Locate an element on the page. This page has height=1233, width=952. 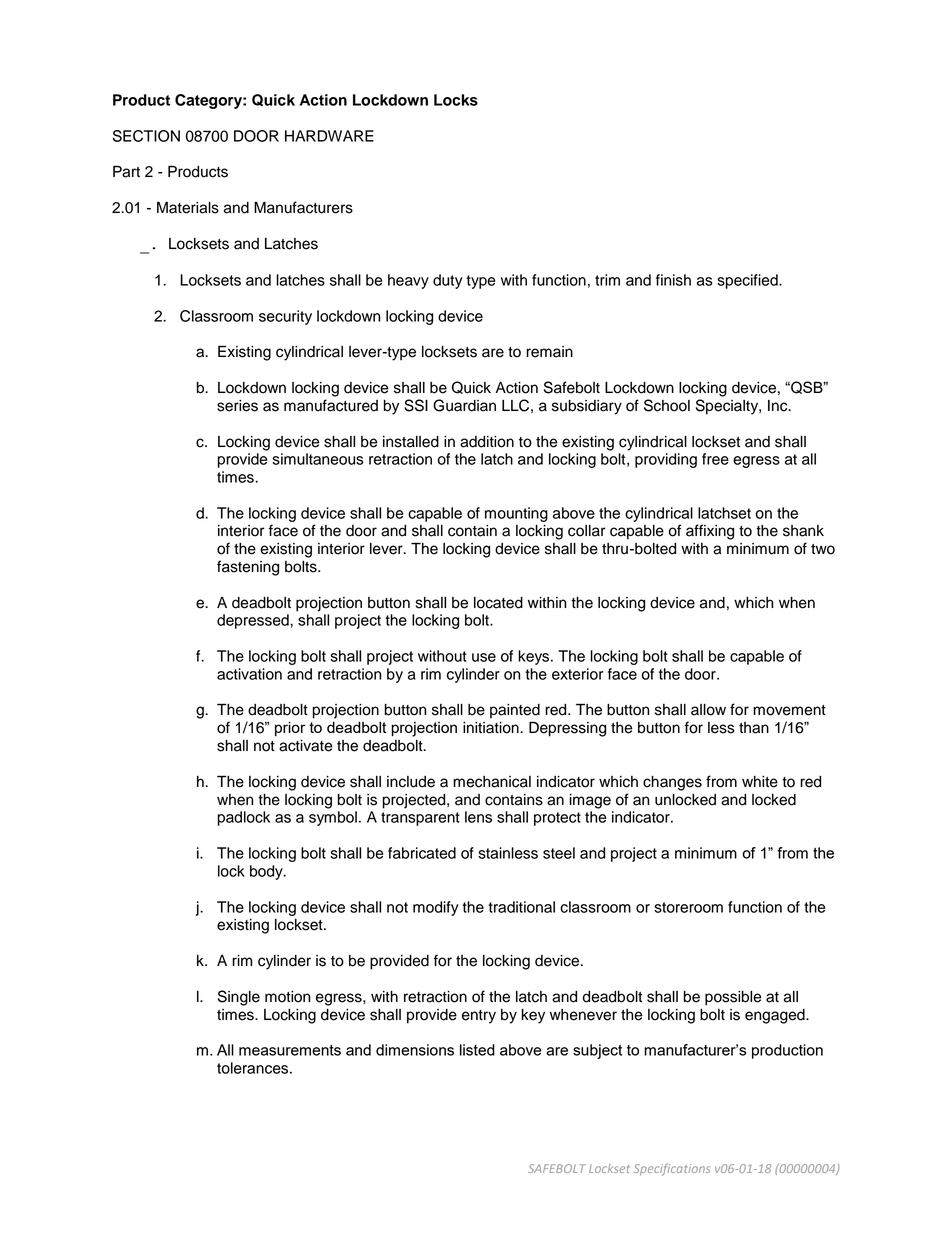
Materials is located at coordinates (188, 207).
